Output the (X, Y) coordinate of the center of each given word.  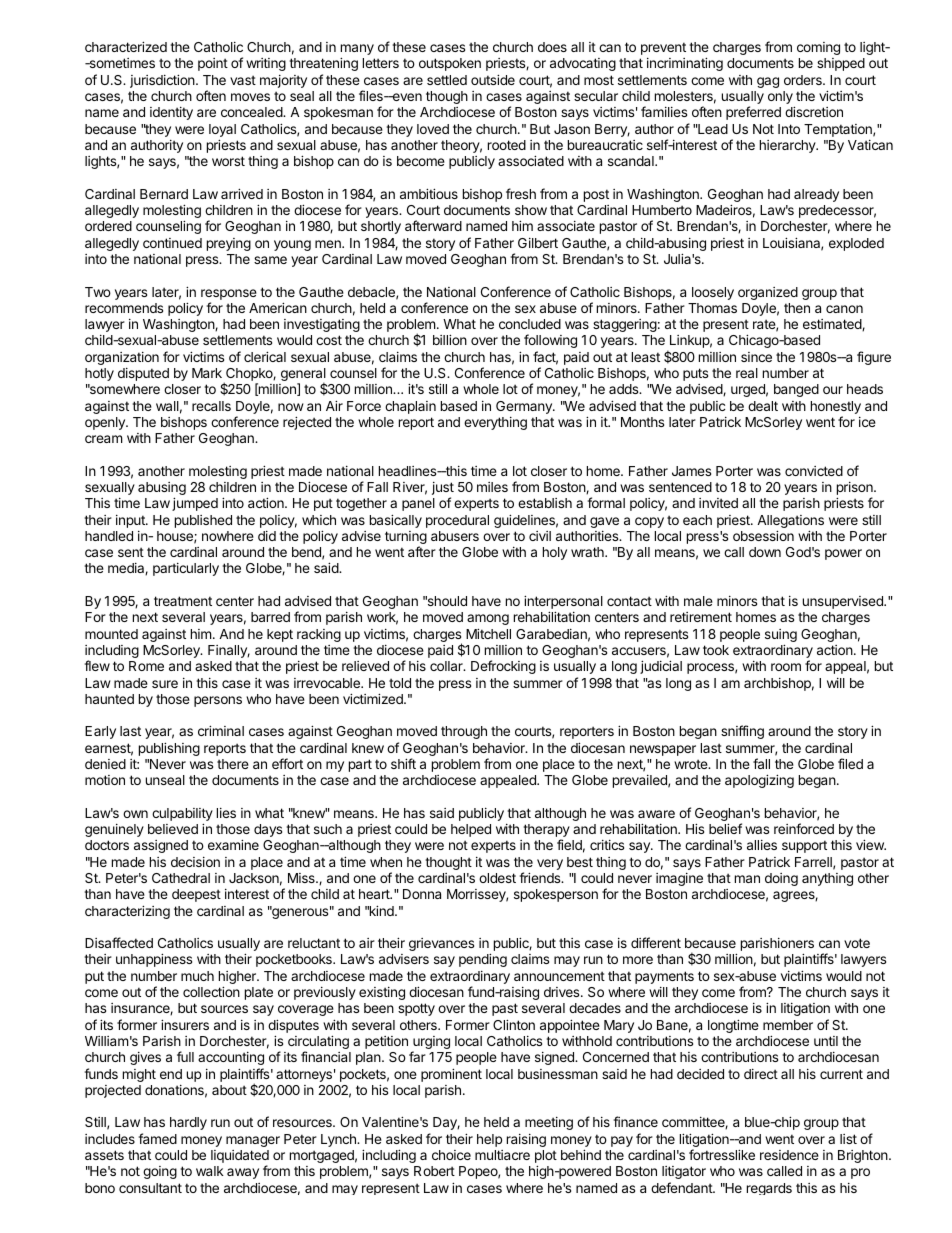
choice (451, 1155)
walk (210, 1171)
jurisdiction (163, 81)
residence (789, 1155)
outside (493, 79)
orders (804, 80)
